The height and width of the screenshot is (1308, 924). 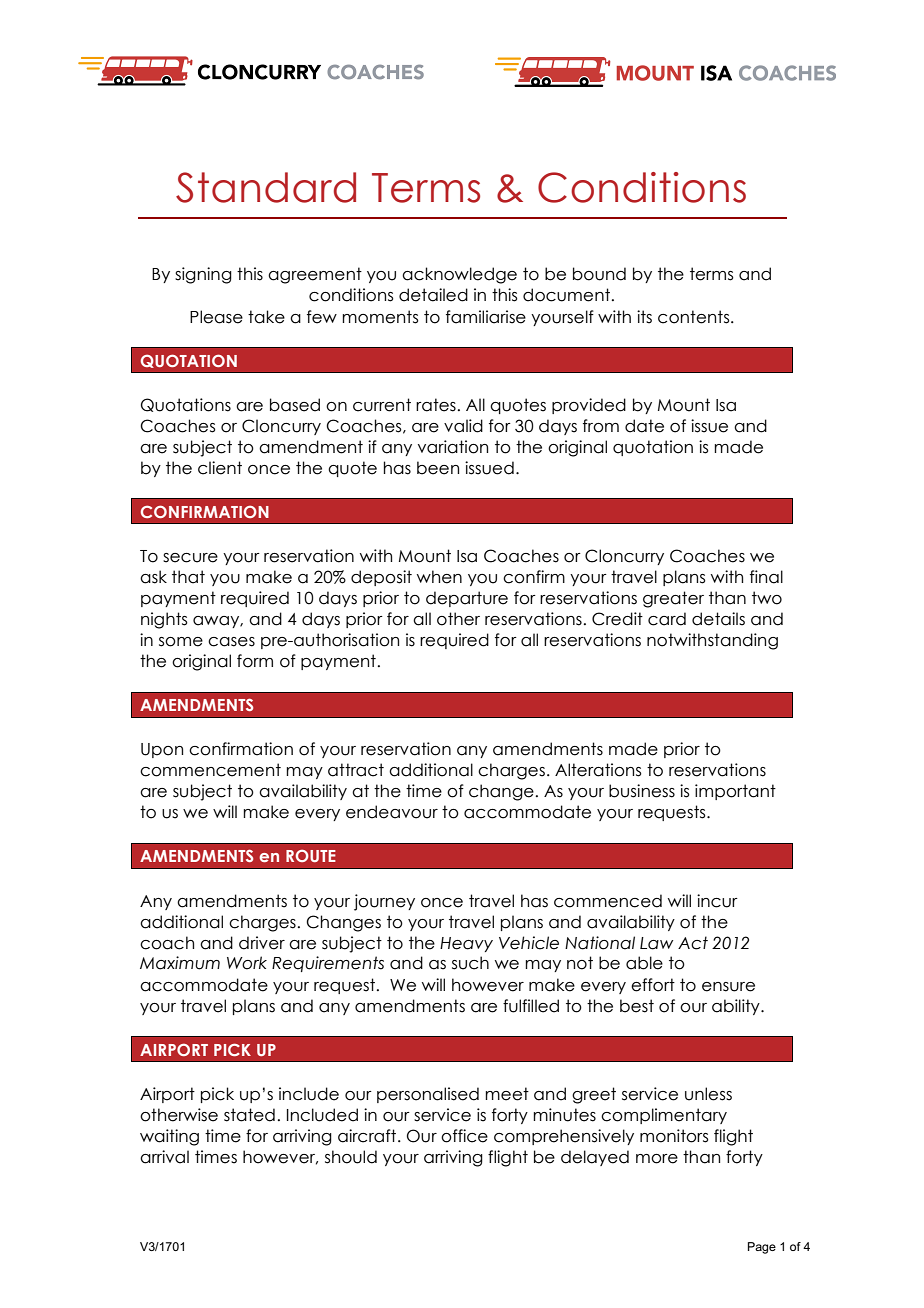 I want to click on commencement, so click(x=210, y=770).
